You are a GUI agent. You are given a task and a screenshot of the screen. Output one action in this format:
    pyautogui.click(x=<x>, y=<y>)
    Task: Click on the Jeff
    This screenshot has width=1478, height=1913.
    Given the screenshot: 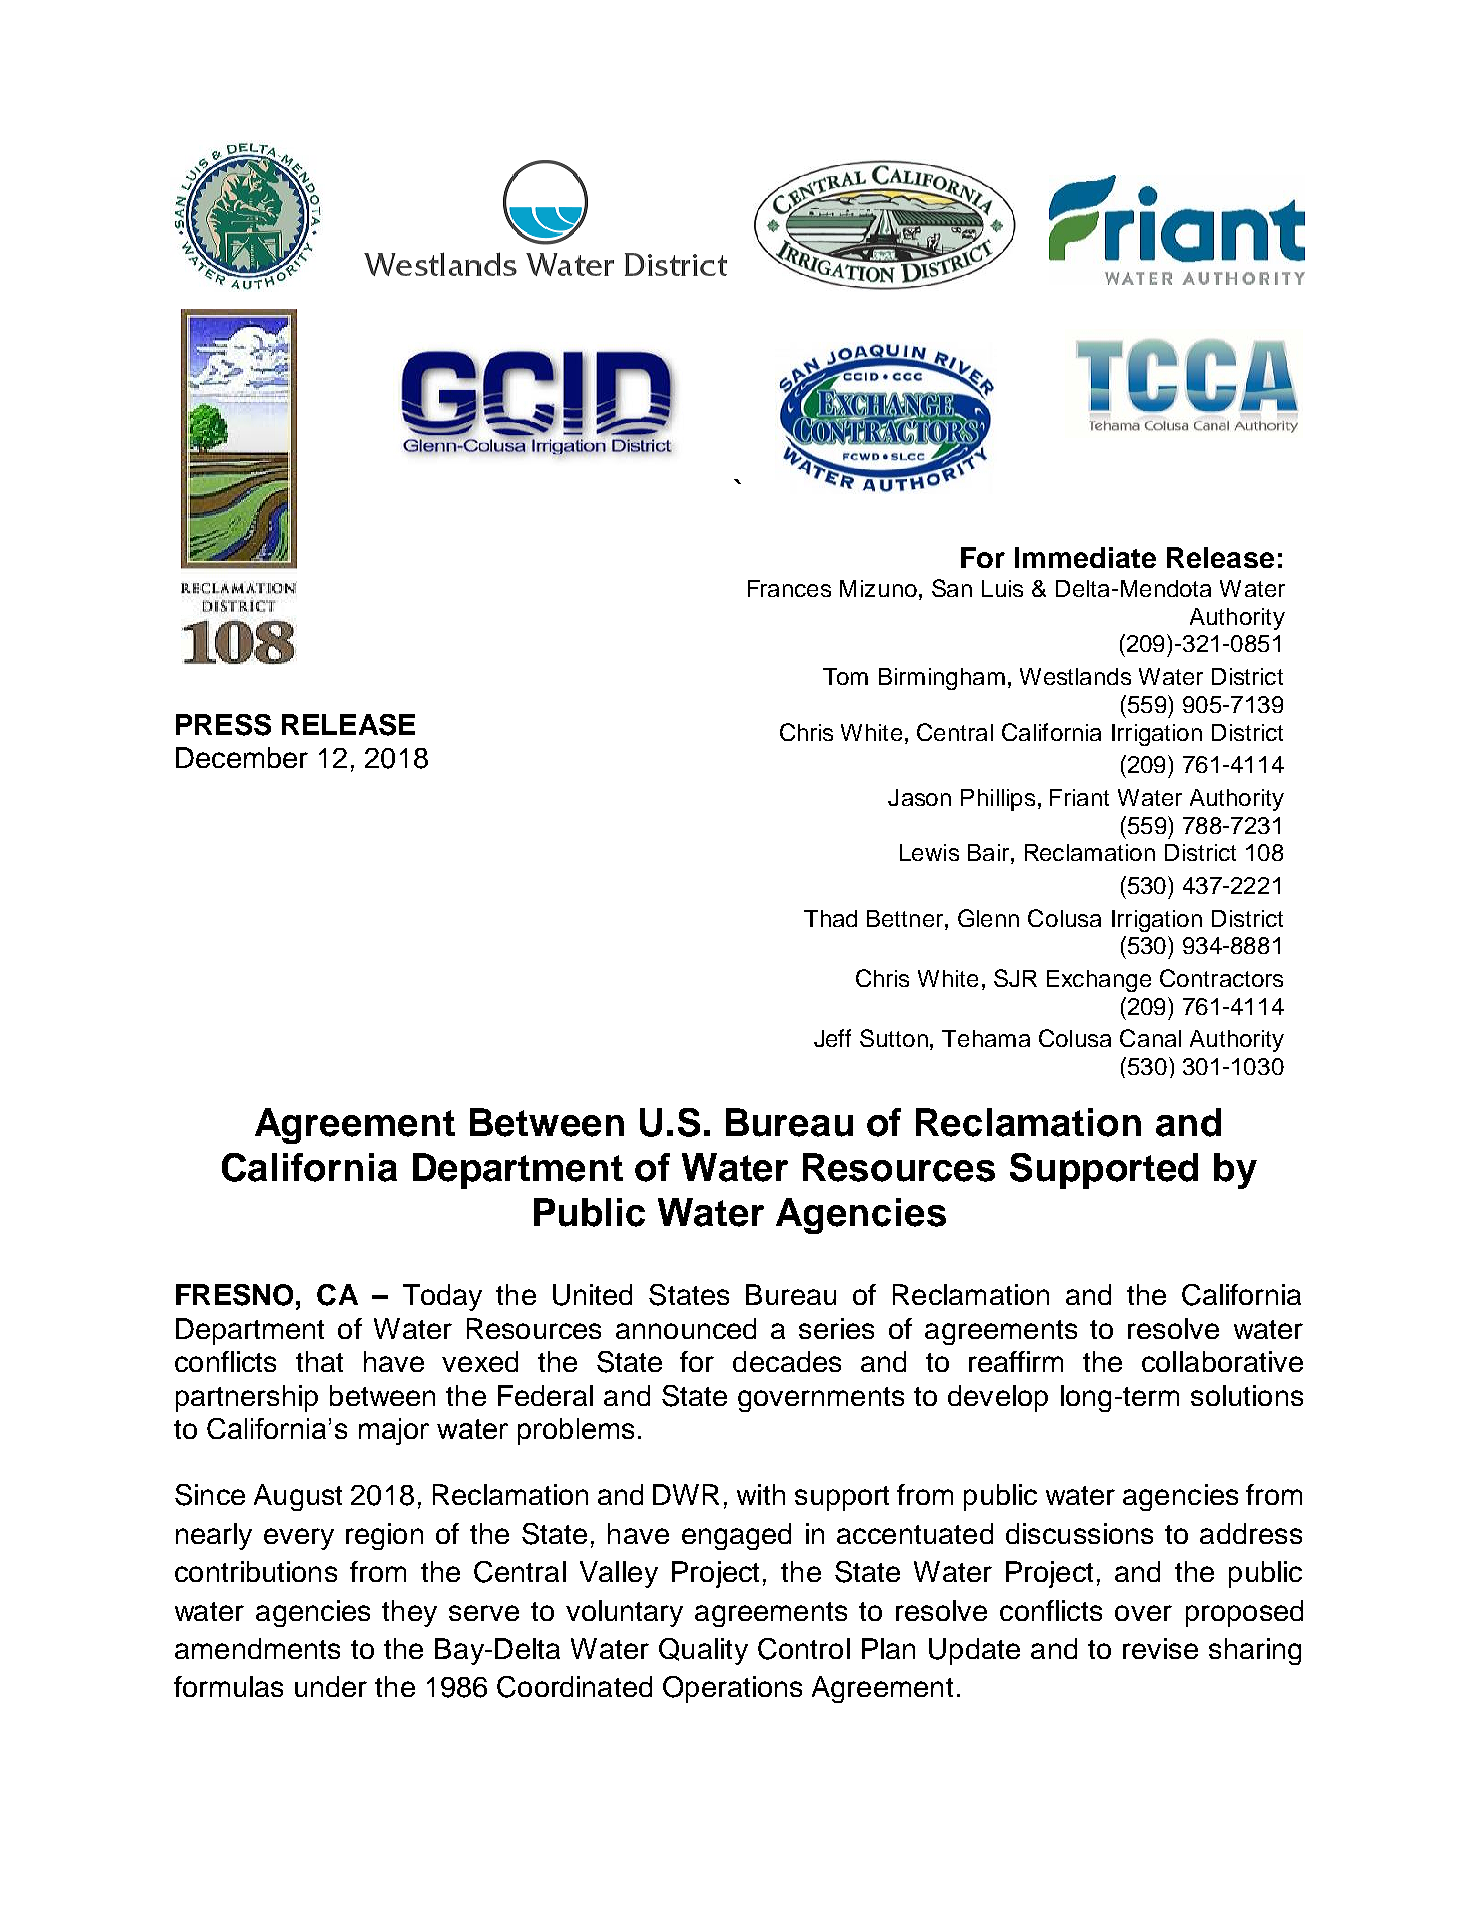 What is the action you would take?
    pyautogui.click(x=832, y=1038)
